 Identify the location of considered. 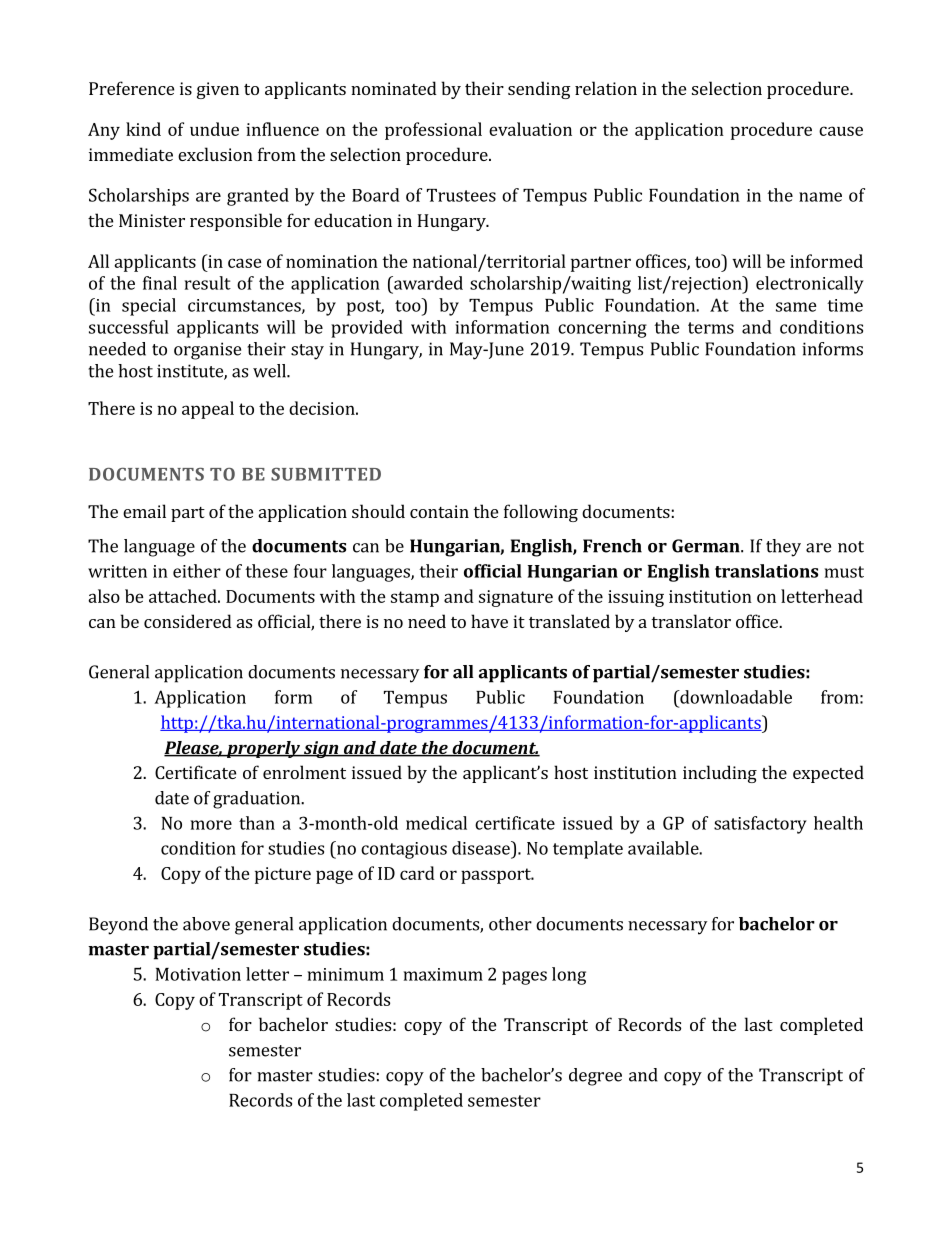
(188, 621).
